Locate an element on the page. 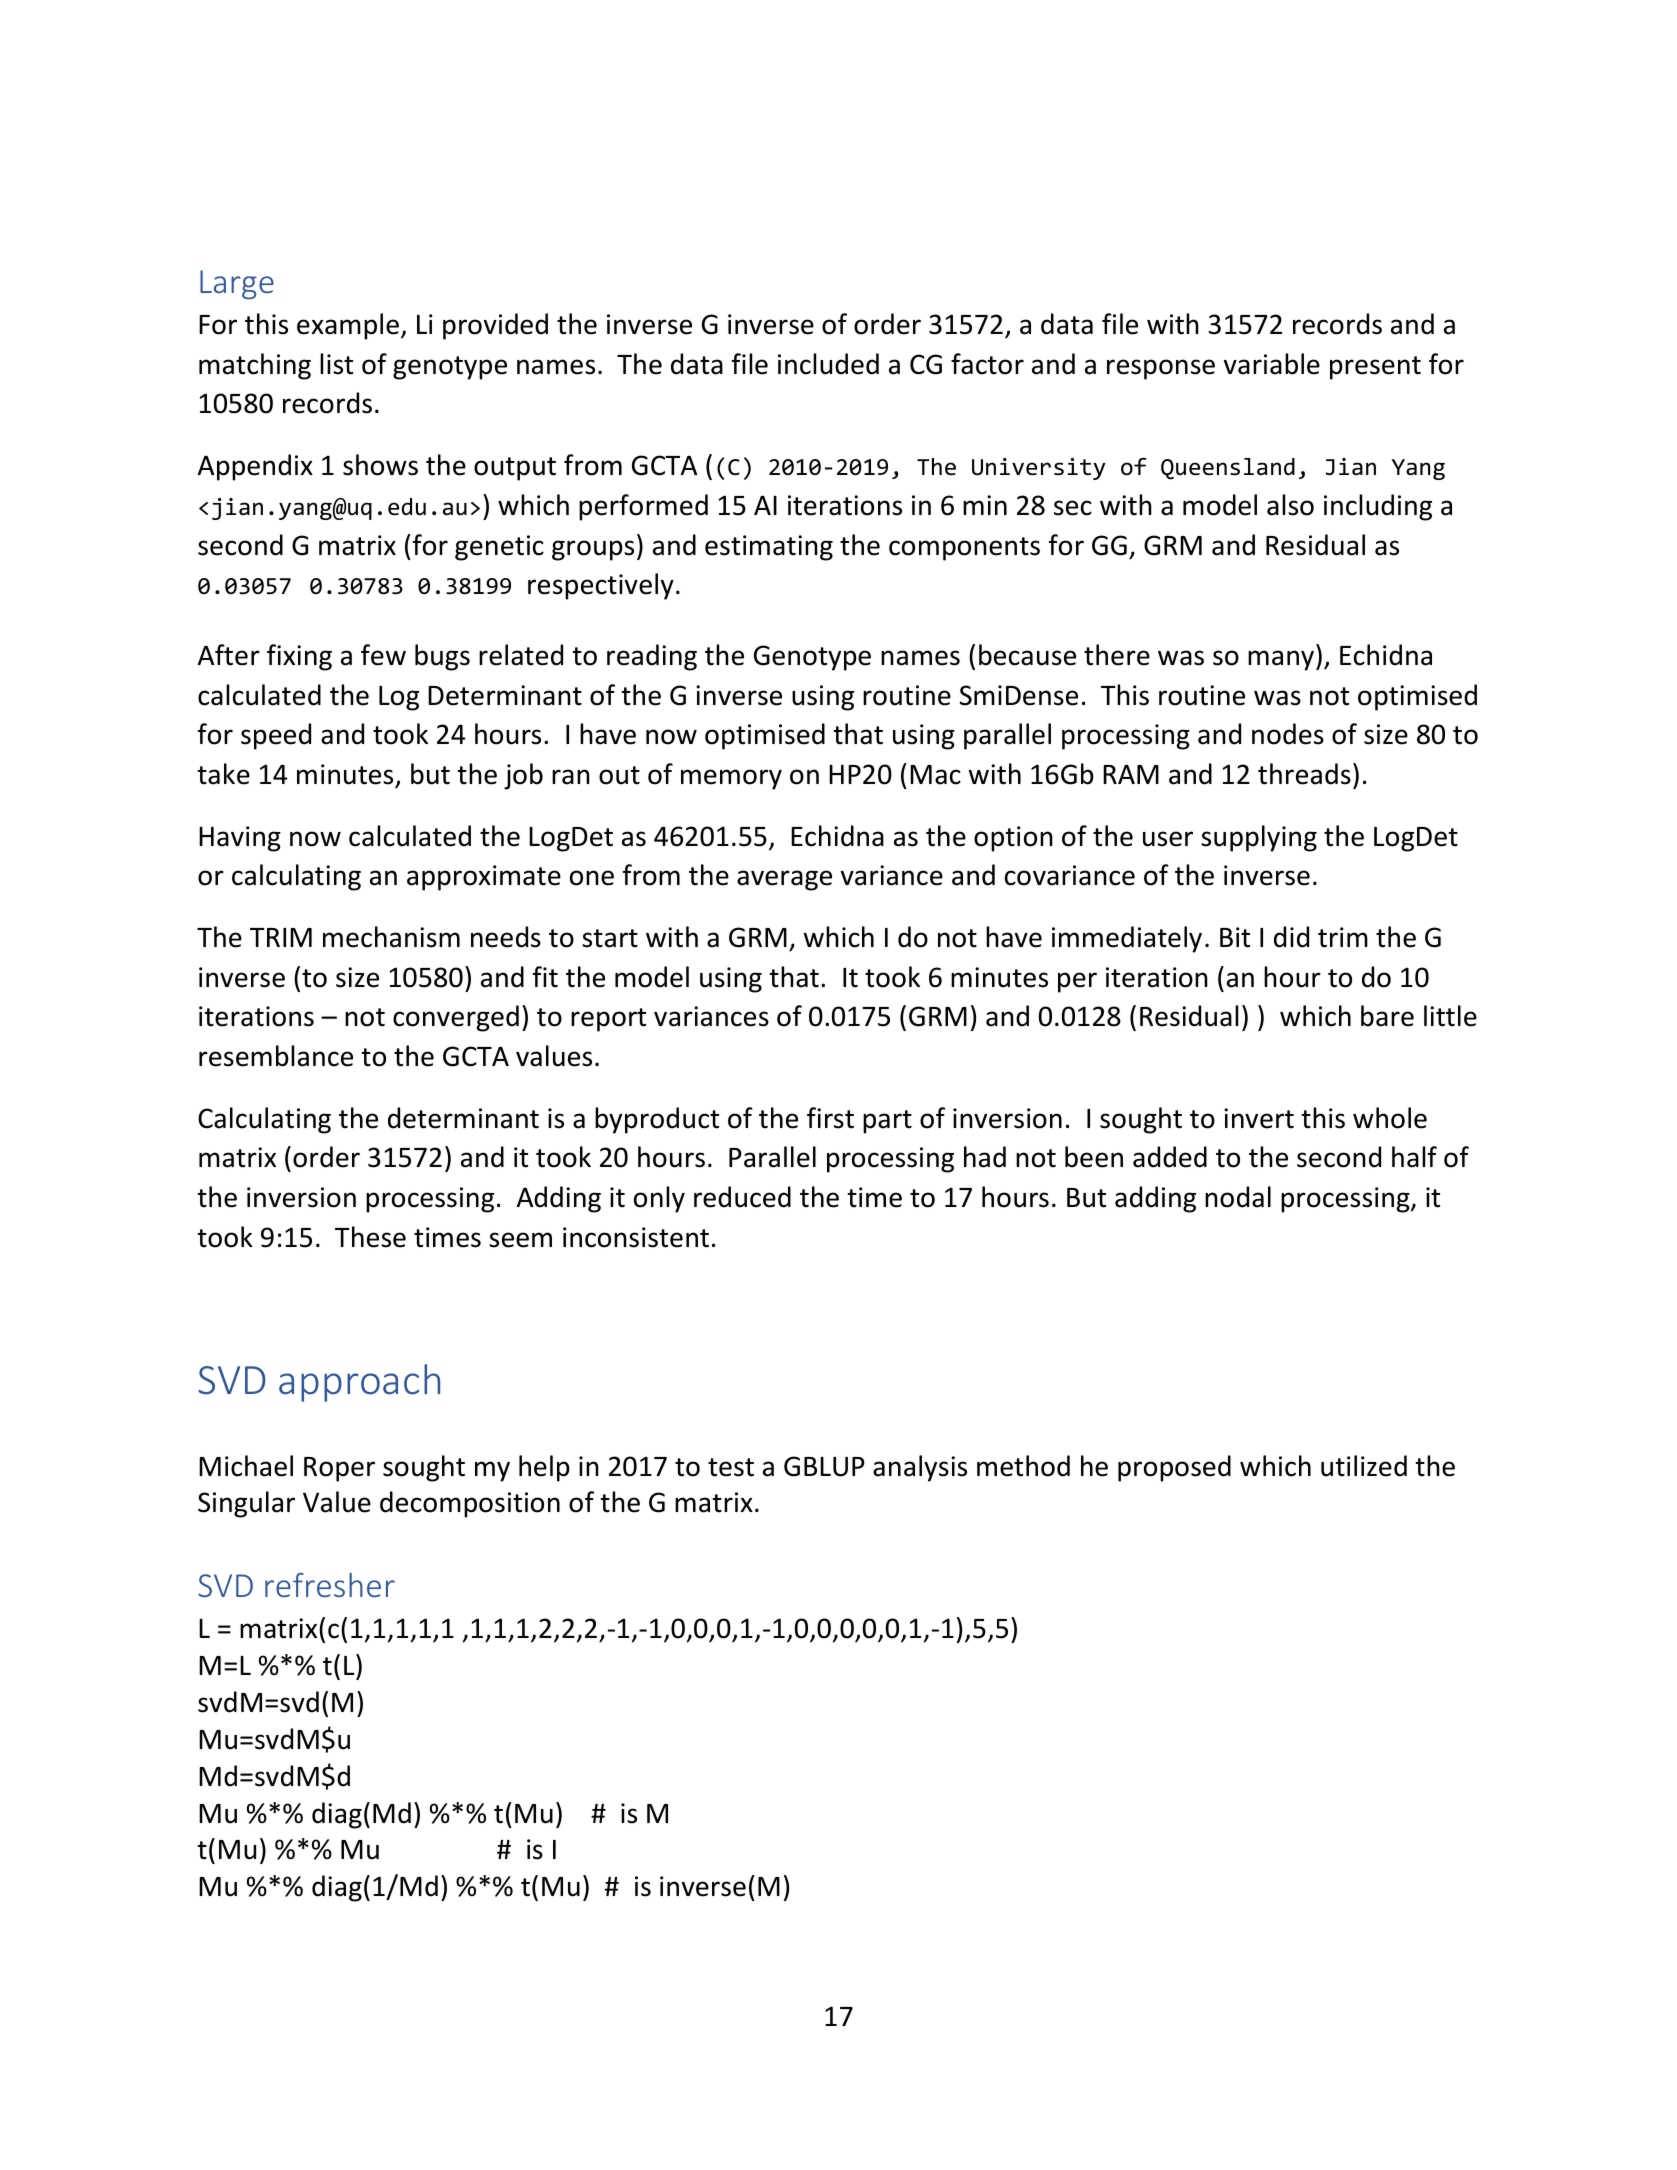 Image resolution: width=1677 pixels, height=2170 pixels. analysis is located at coordinates (920, 1468).
